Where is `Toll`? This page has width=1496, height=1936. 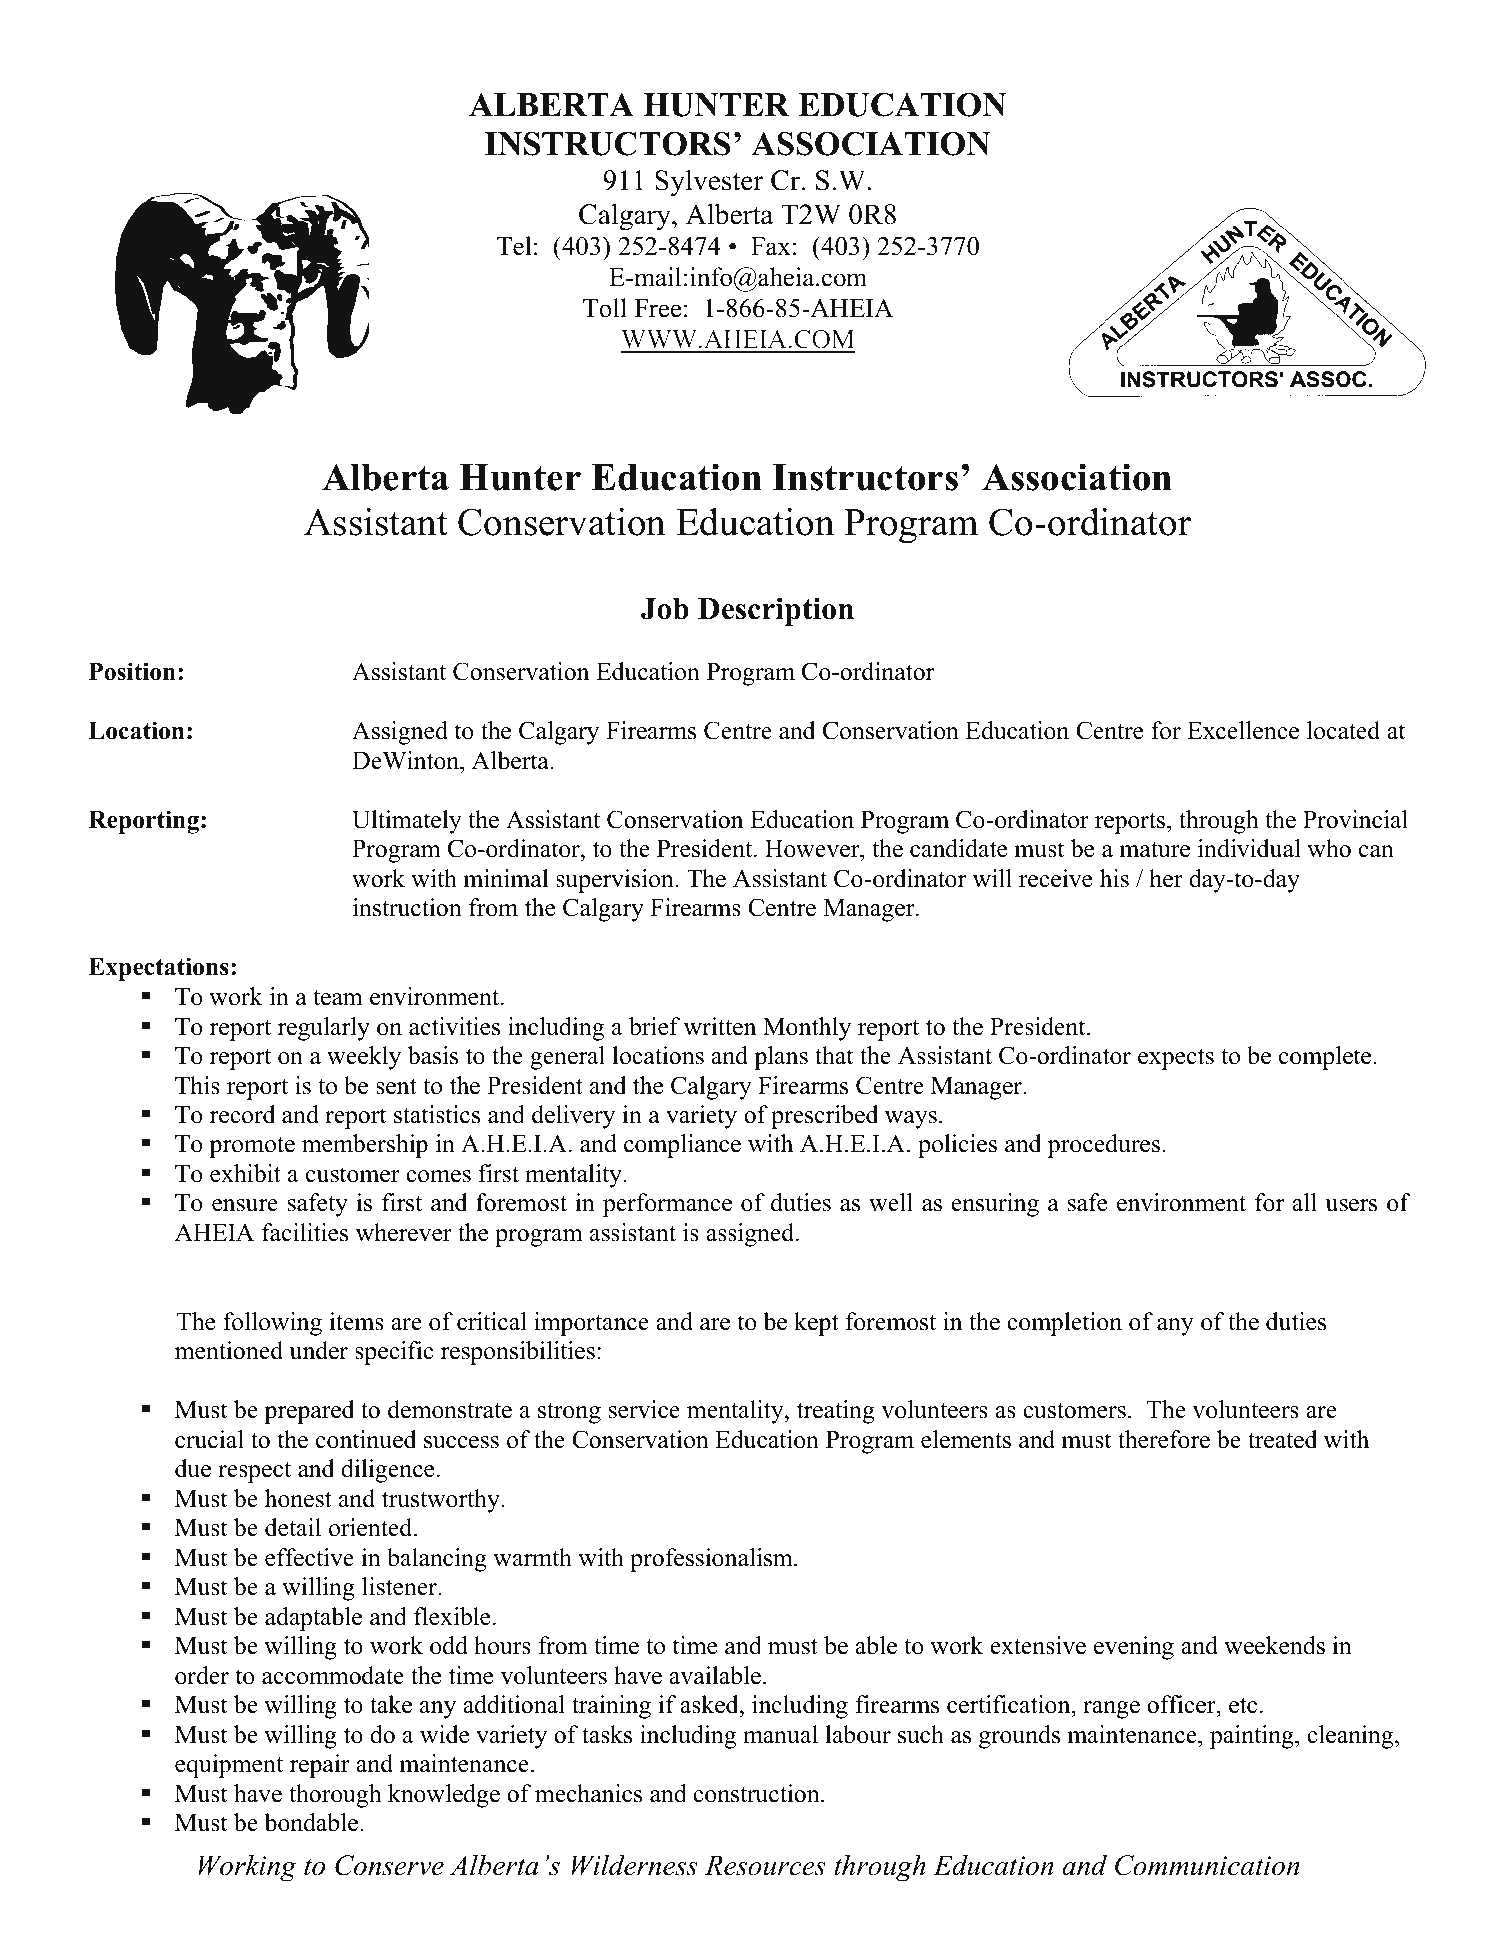
Toll is located at coordinates (605, 308).
